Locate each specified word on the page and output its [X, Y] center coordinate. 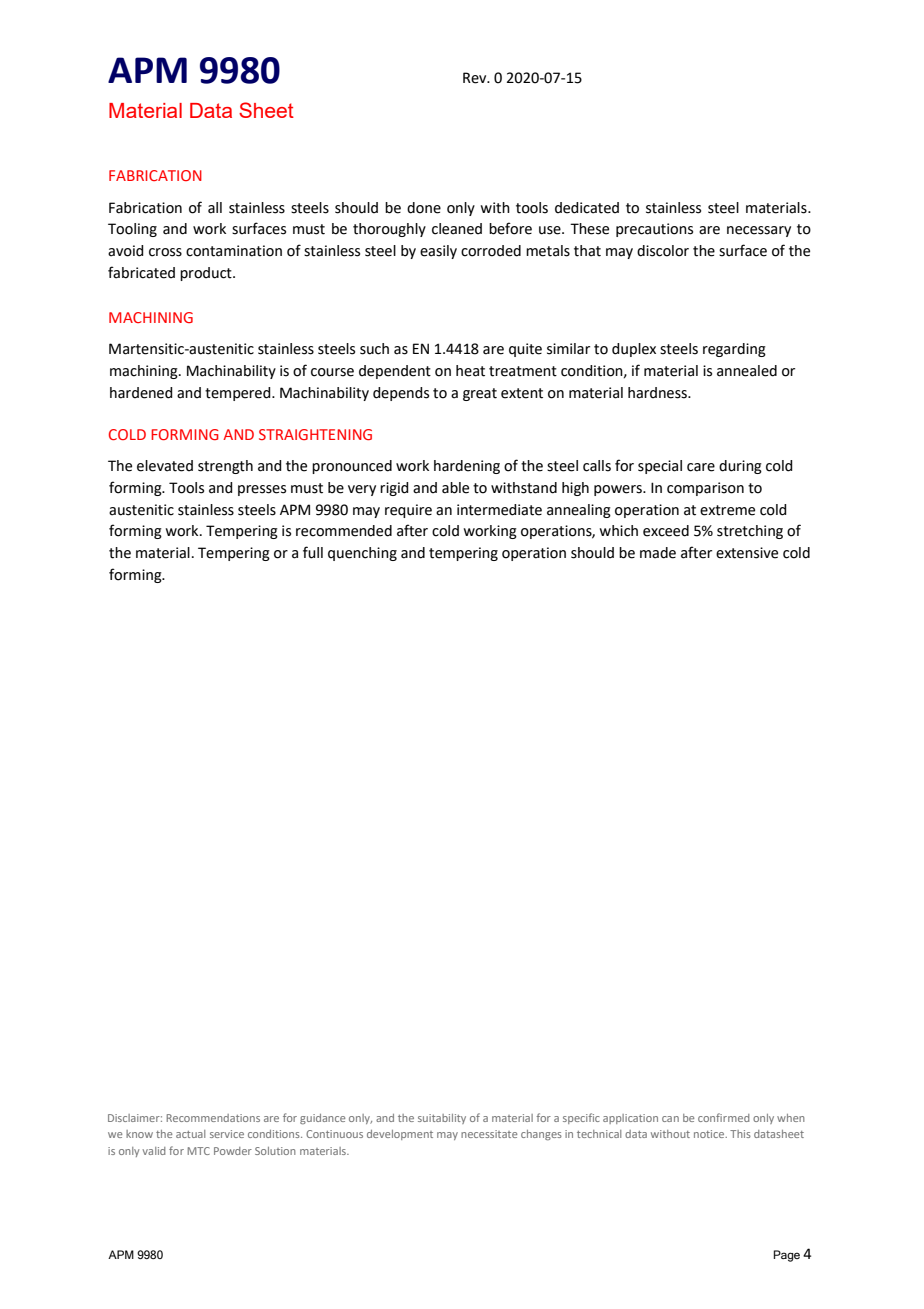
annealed [747, 371]
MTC [199, 1151]
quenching [362, 554]
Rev [476, 78]
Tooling [132, 230]
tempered [239, 394]
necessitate [489, 1134]
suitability [442, 1119]
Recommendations [213, 1118]
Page [787, 1256]
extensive [747, 553]
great [480, 394]
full [313, 552]
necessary [759, 231]
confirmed [724, 1117]
